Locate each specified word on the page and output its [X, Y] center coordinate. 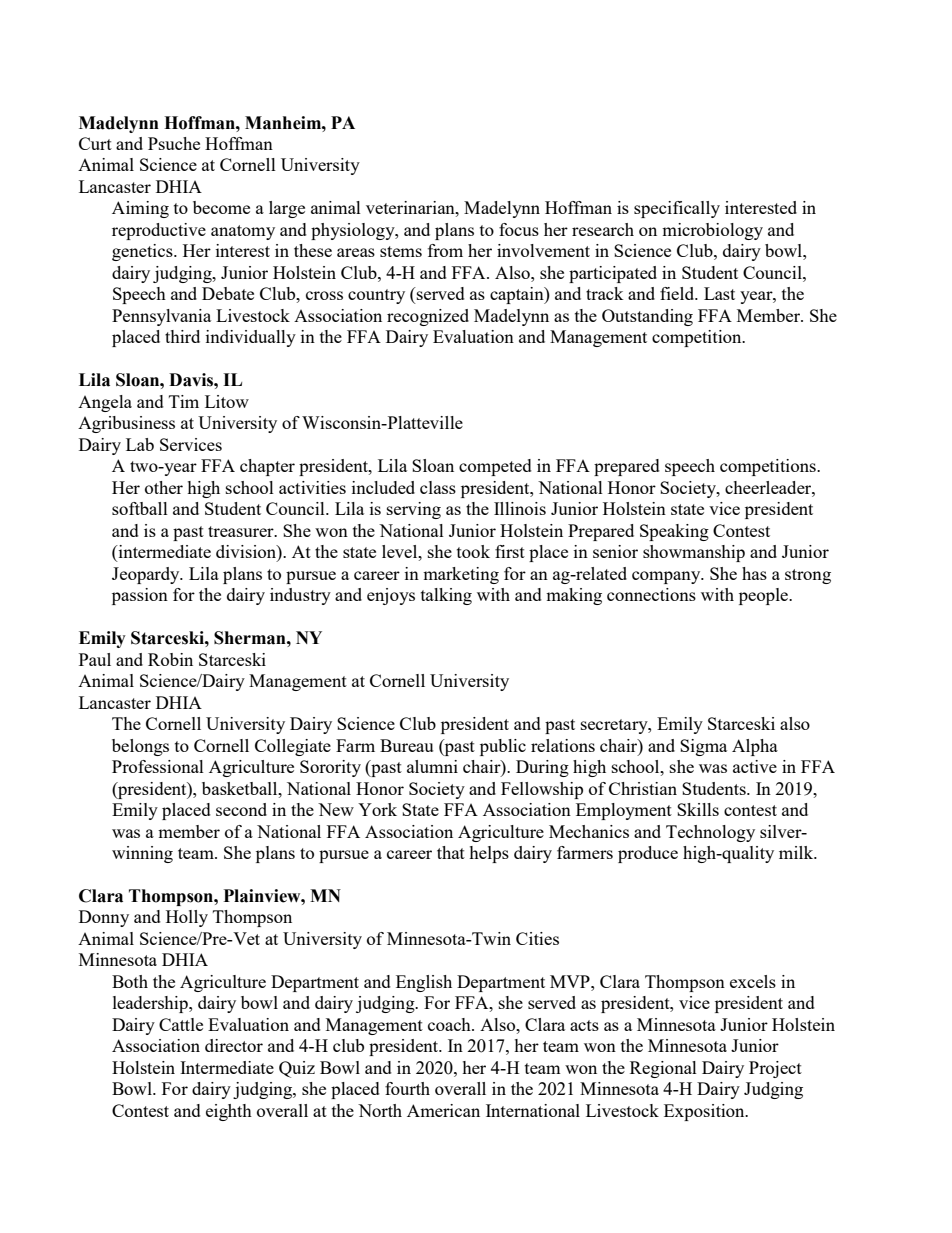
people [765, 596]
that [451, 852]
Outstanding [647, 317]
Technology [710, 833]
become [221, 207]
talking [446, 596]
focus [519, 229]
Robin [170, 659]
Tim [184, 401]
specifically [677, 209]
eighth [229, 1112]
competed [495, 467]
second [241, 809]
